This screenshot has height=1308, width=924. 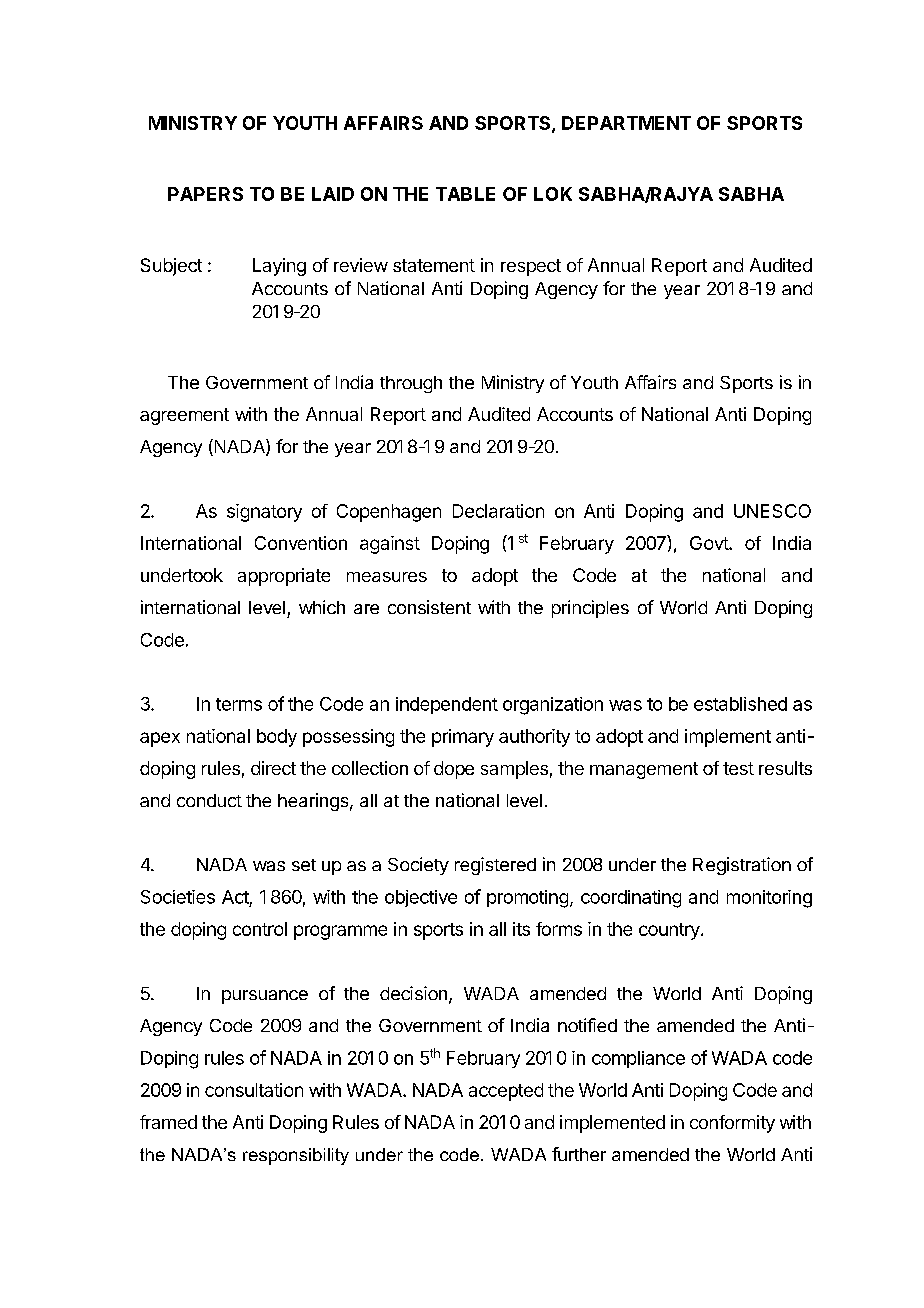 I want to click on accepted, so click(x=506, y=1092).
